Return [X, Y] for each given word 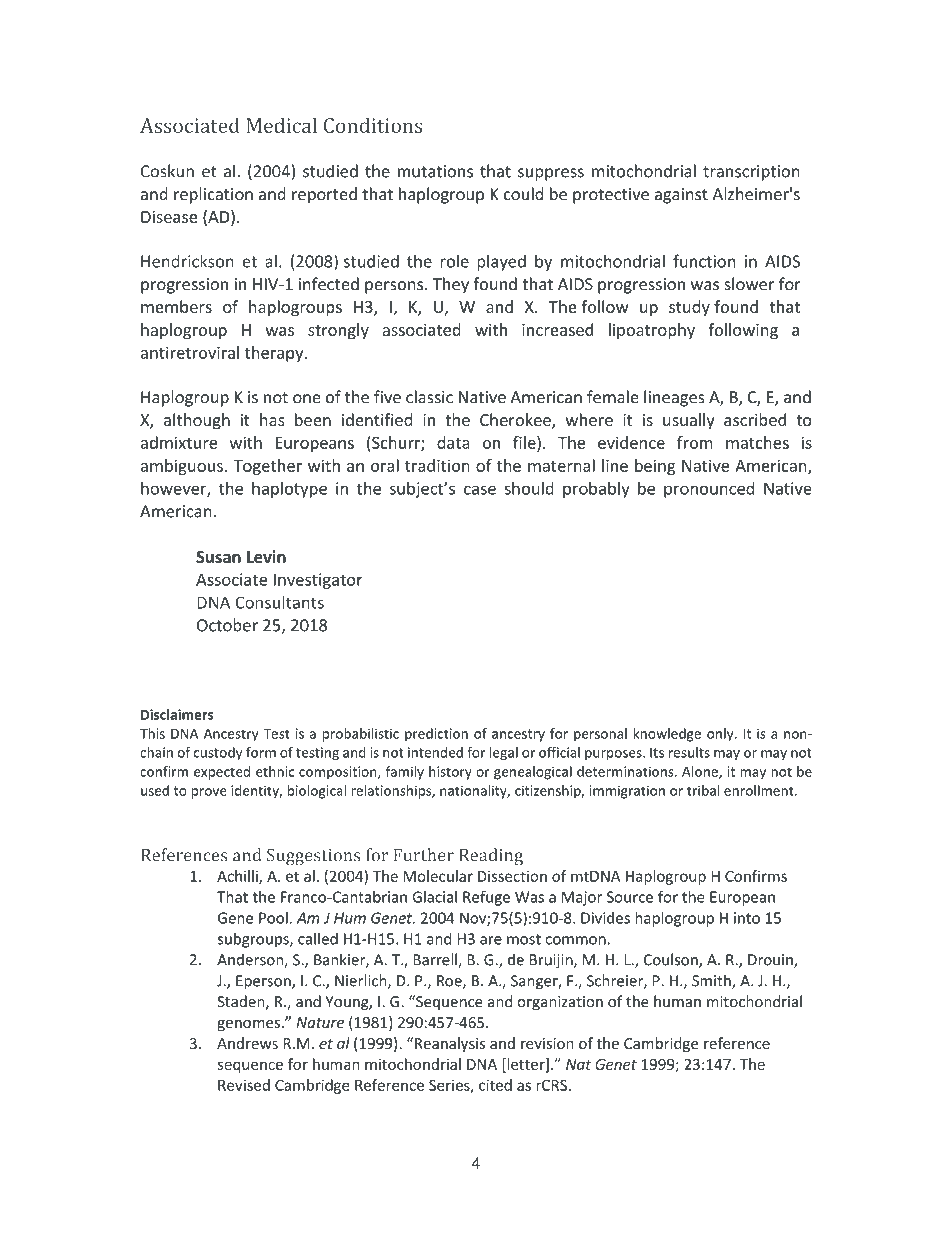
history [450, 773]
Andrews [247, 1043]
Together [267, 467]
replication [213, 195]
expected [222, 773]
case [480, 490]
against [681, 196]
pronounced [709, 490]
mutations [435, 171]
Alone [701, 772]
